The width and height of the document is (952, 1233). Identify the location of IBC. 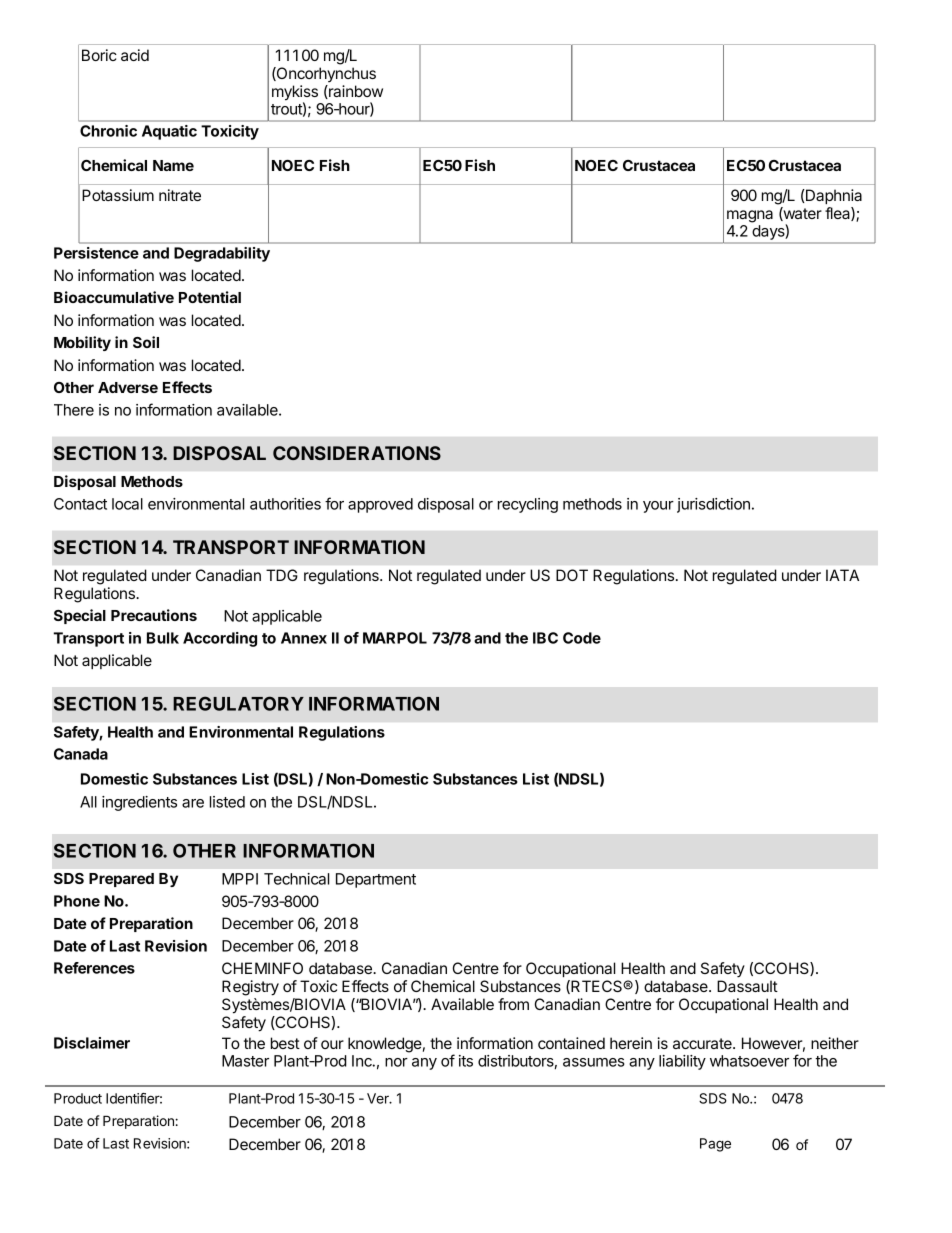
(545, 638).
